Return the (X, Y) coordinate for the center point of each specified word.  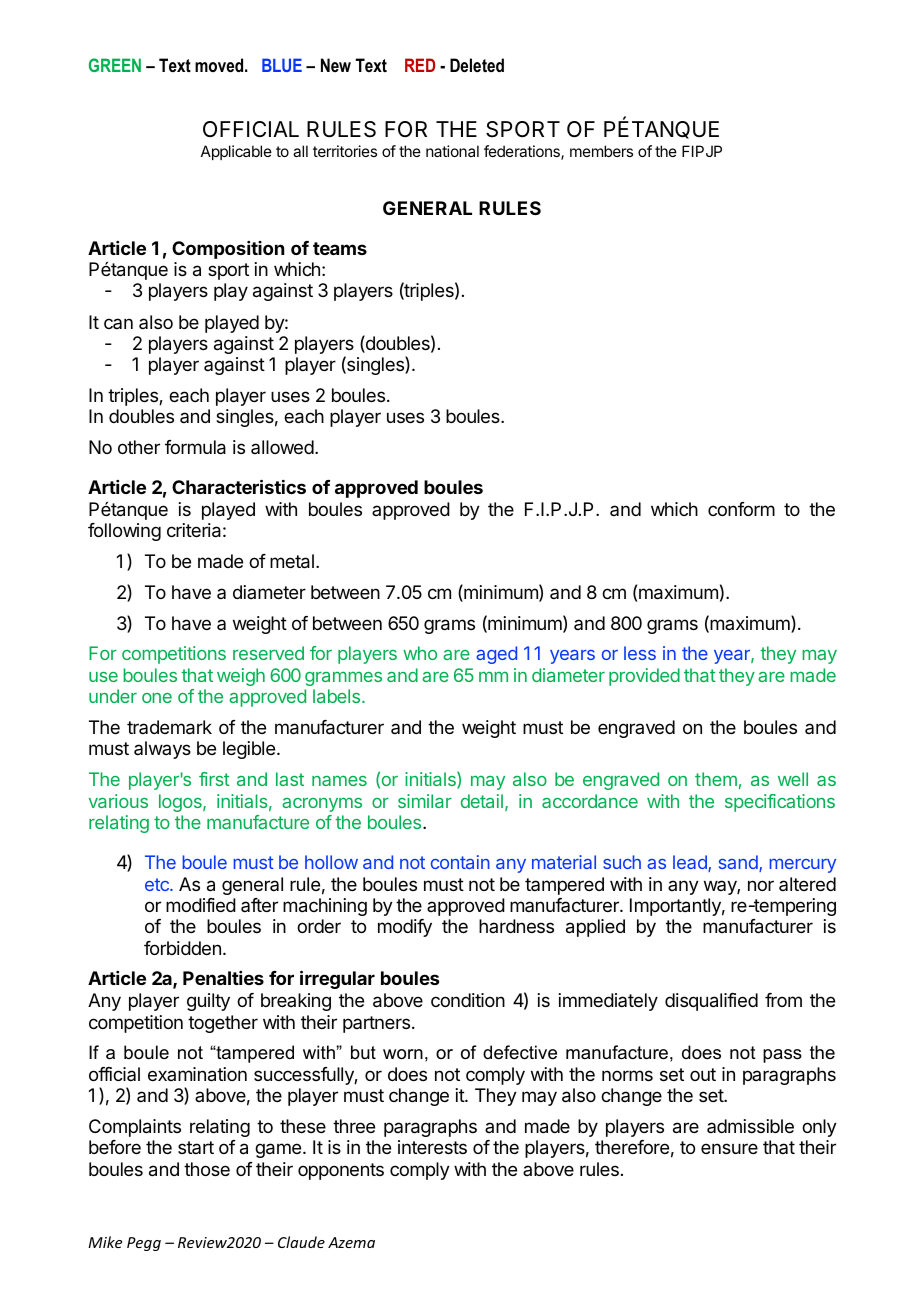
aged (496, 655)
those (207, 1169)
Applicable (236, 152)
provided (644, 677)
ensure (729, 1148)
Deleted (477, 65)
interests (432, 1147)
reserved (268, 653)
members (601, 151)
